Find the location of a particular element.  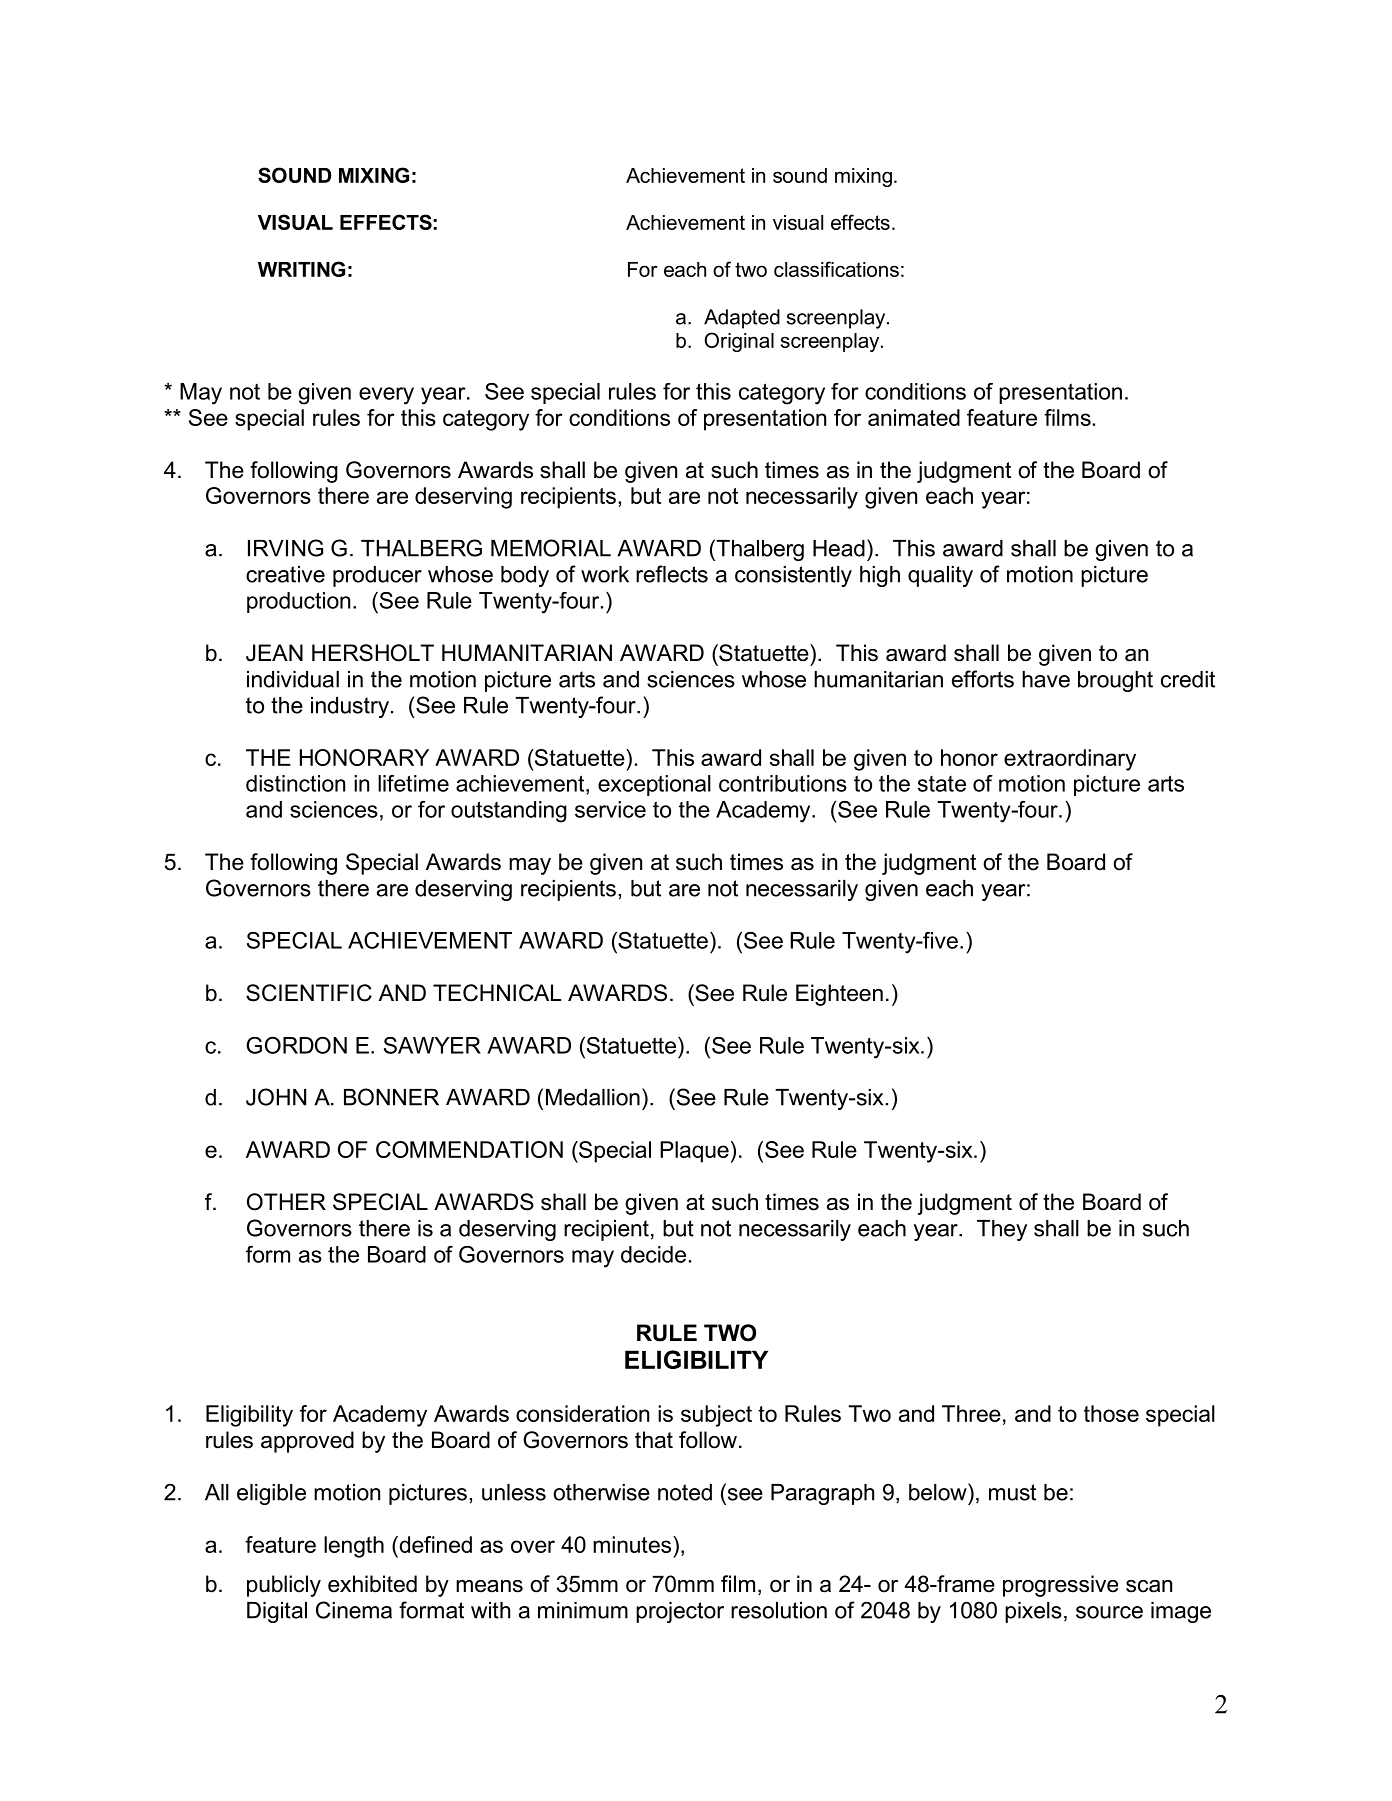

exhibited is located at coordinates (372, 1584).
